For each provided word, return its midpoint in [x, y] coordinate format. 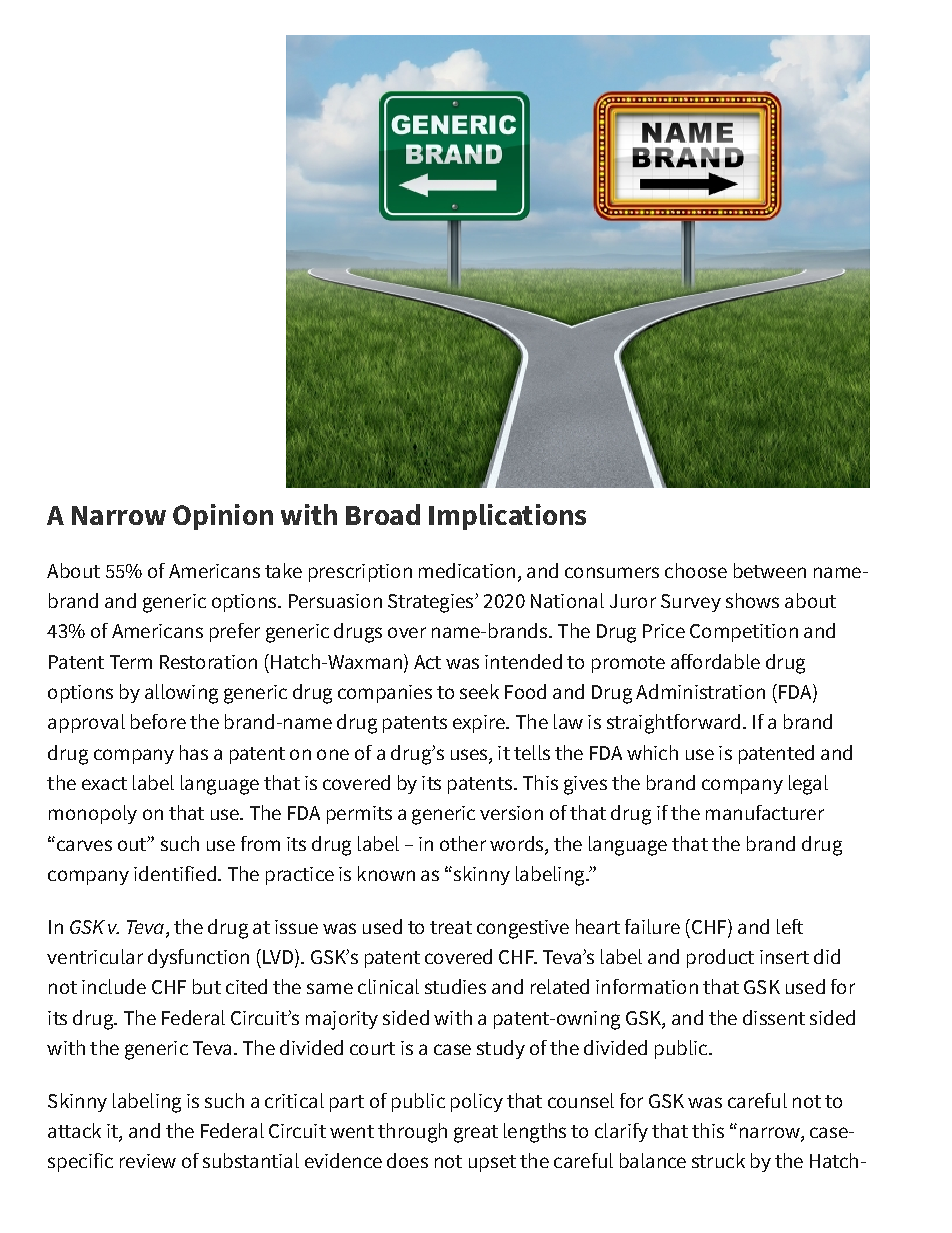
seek [479, 691]
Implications [507, 517]
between [770, 570]
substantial [251, 1160]
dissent [774, 1017]
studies [455, 986]
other [463, 843]
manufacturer [765, 812]
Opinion [223, 517]
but [207, 986]
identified [175, 873]
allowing [181, 694]
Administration [700, 691]
